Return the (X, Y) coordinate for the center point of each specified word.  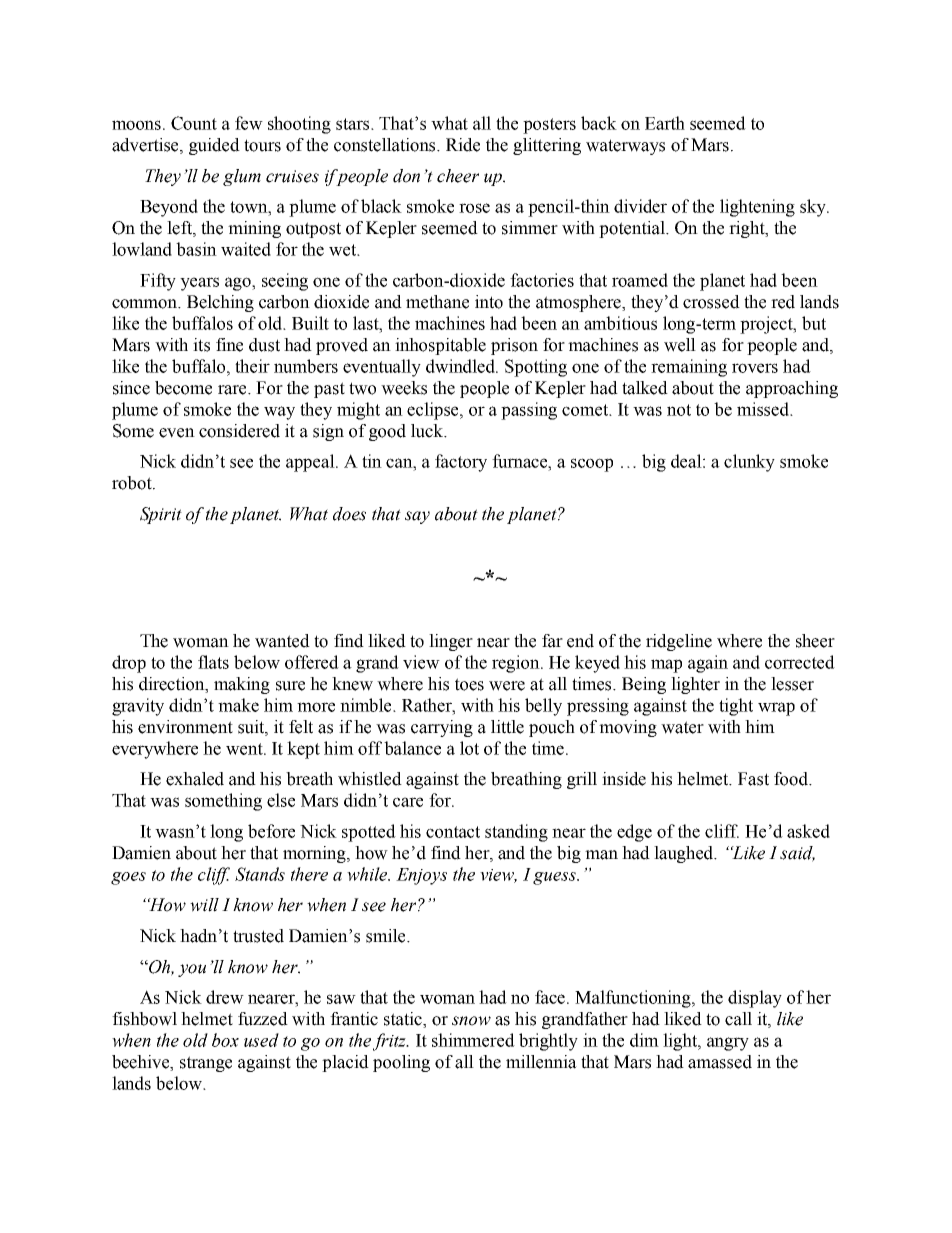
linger (451, 642)
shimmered (473, 1040)
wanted (282, 641)
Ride (463, 145)
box (225, 1040)
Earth (665, 123)
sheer (815, 641)
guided (214, 146)
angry (728, 1044)
